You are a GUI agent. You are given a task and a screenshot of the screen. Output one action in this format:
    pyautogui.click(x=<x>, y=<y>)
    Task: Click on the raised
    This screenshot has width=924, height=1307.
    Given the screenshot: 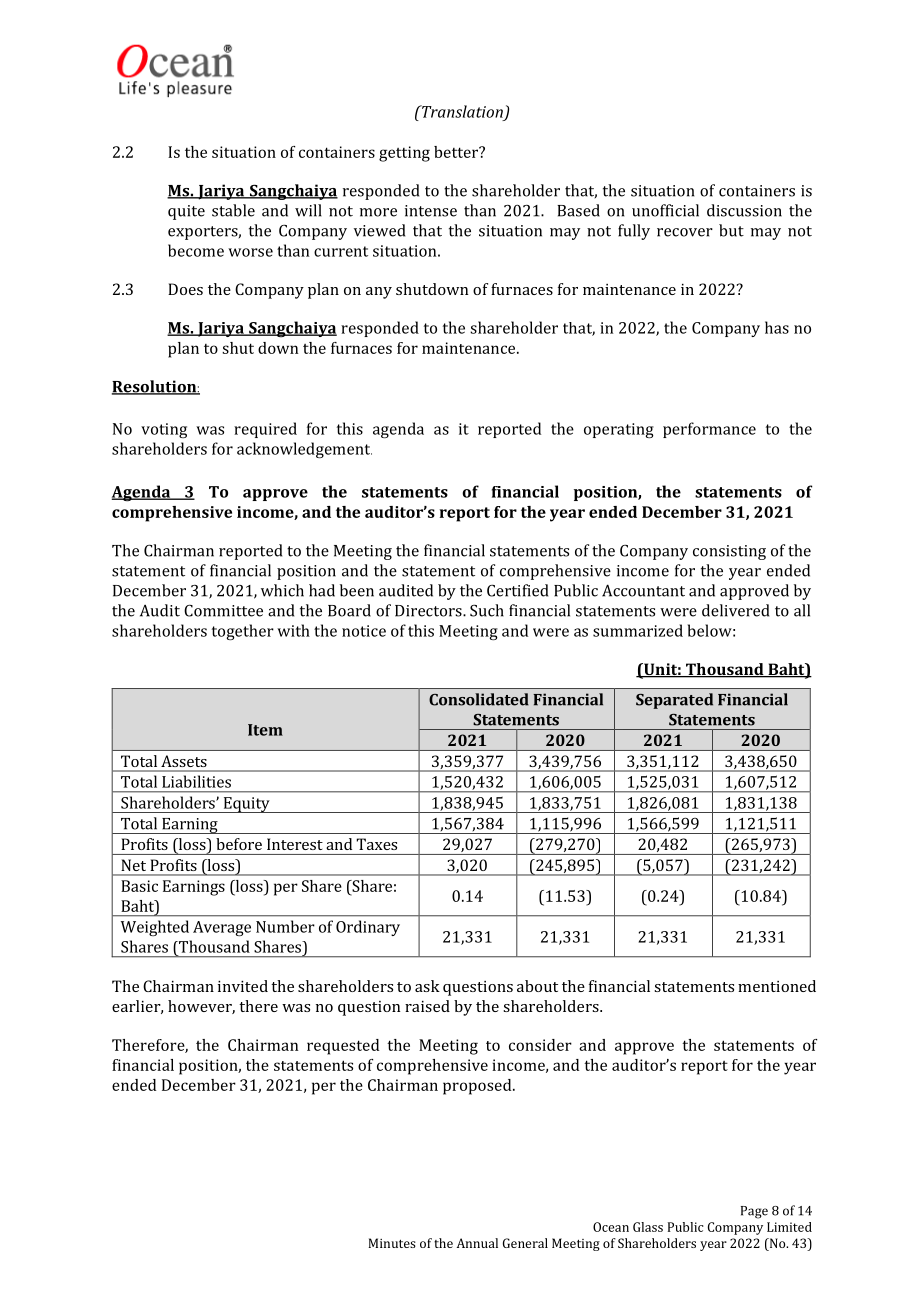 What is the action you would take?
    pyautogui.click(x=427, y=1006)
